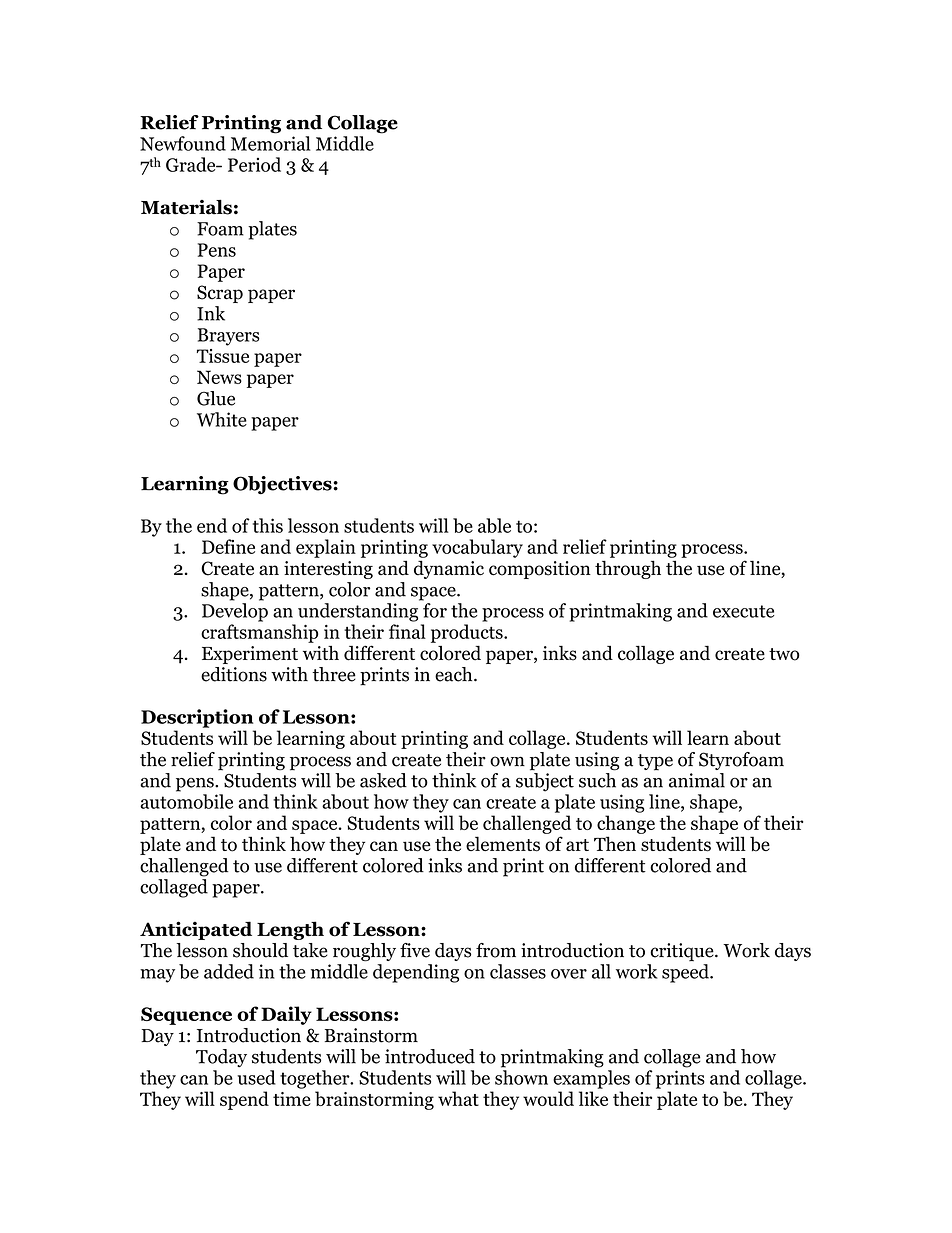  What do you see at coordinates (468, 633) in the screenshot?
I see `products` at bounding box center [468, 633].
